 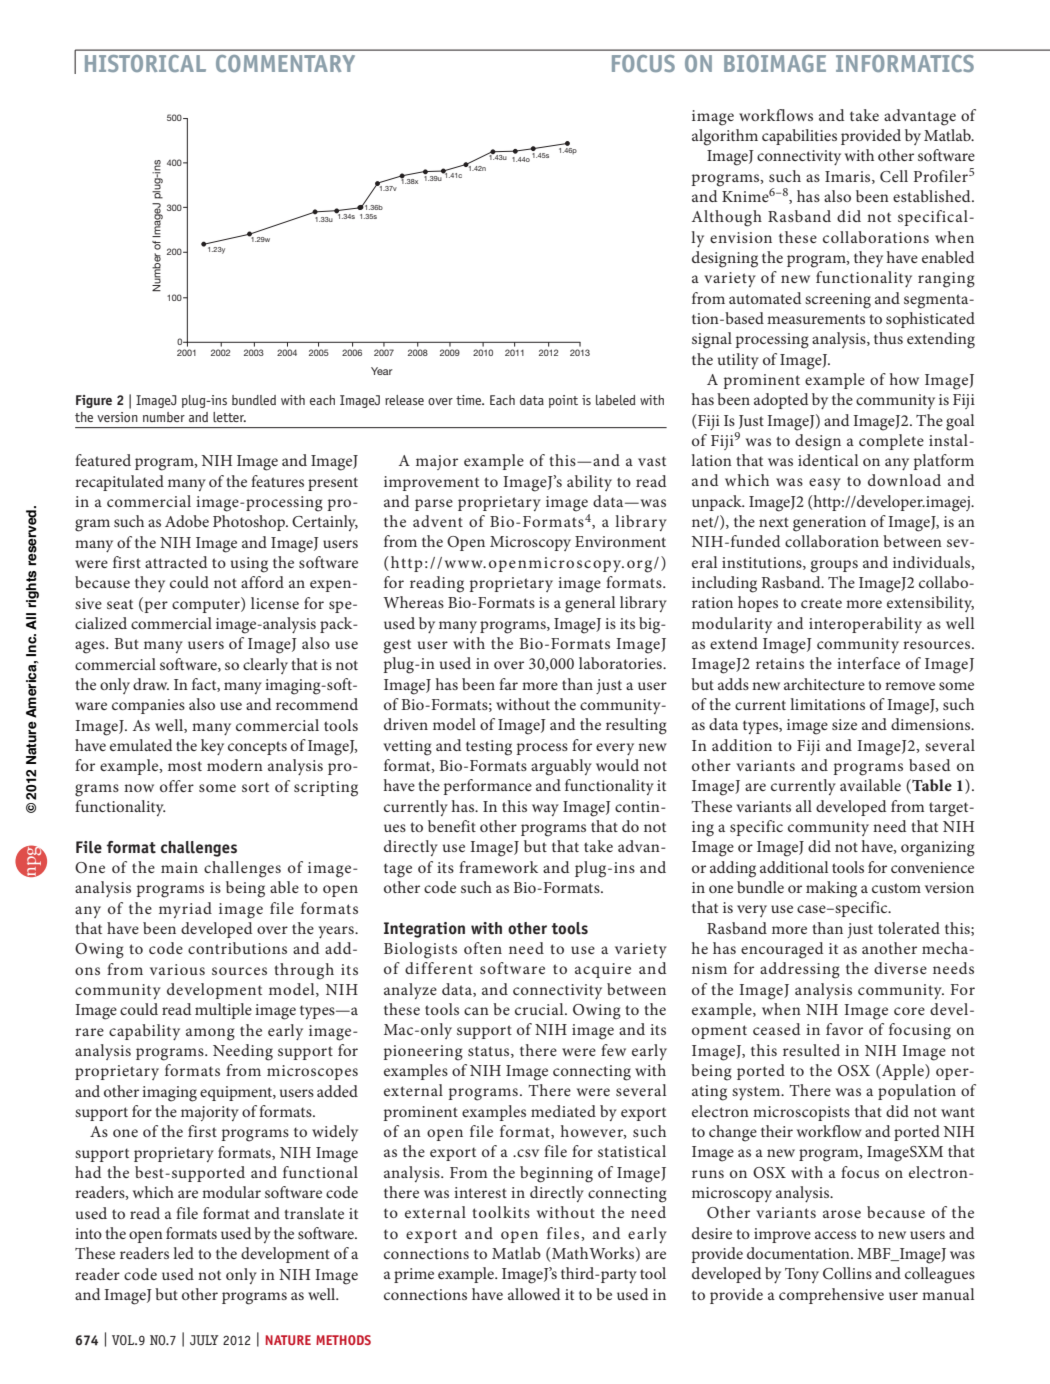 I want to click on framework, so click(x=498, y=867).
